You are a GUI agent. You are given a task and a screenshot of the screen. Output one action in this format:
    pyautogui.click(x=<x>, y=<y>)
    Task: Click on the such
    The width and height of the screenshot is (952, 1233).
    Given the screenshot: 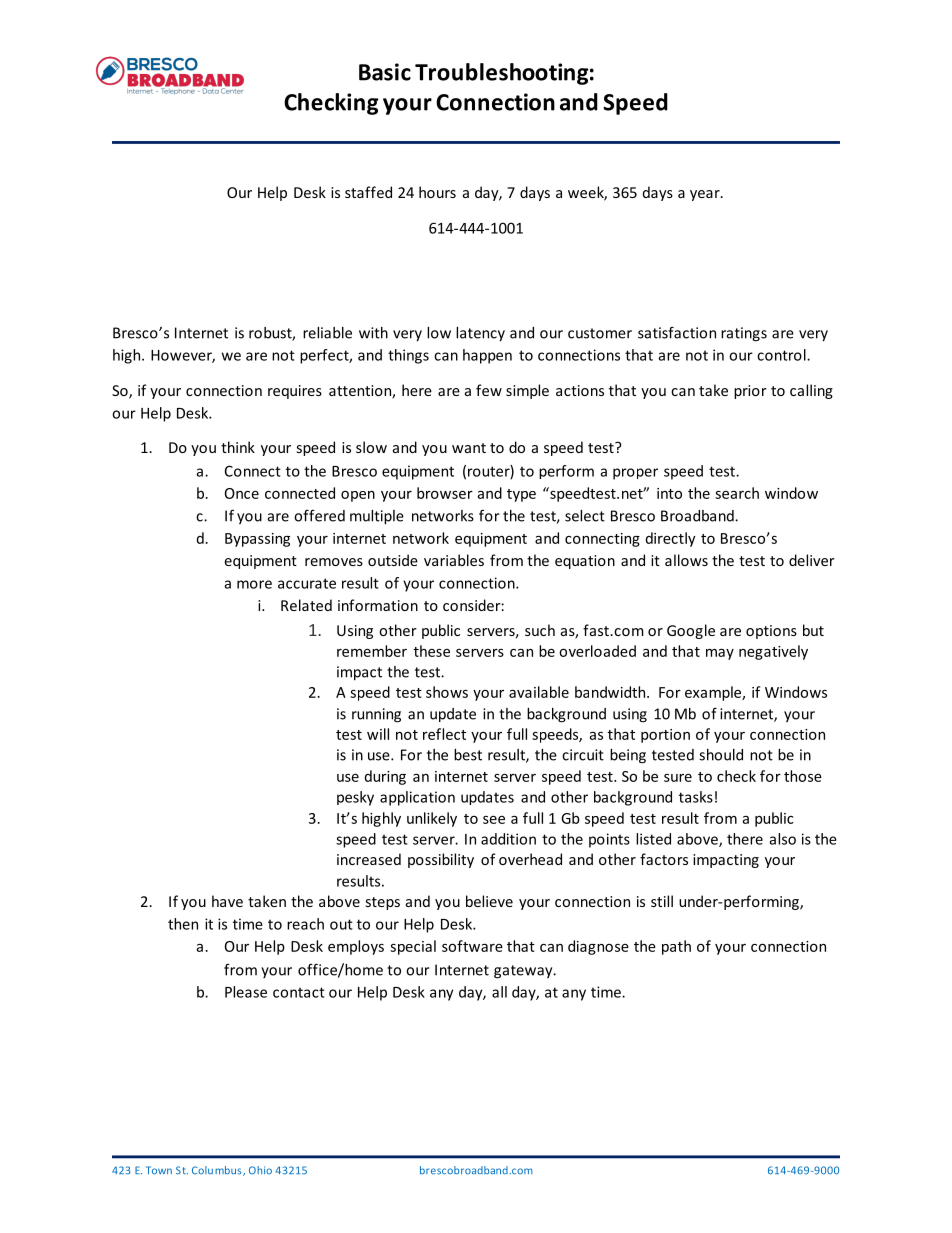 What is the action you would take?
    pyautogui.click(x=540, y=630)
